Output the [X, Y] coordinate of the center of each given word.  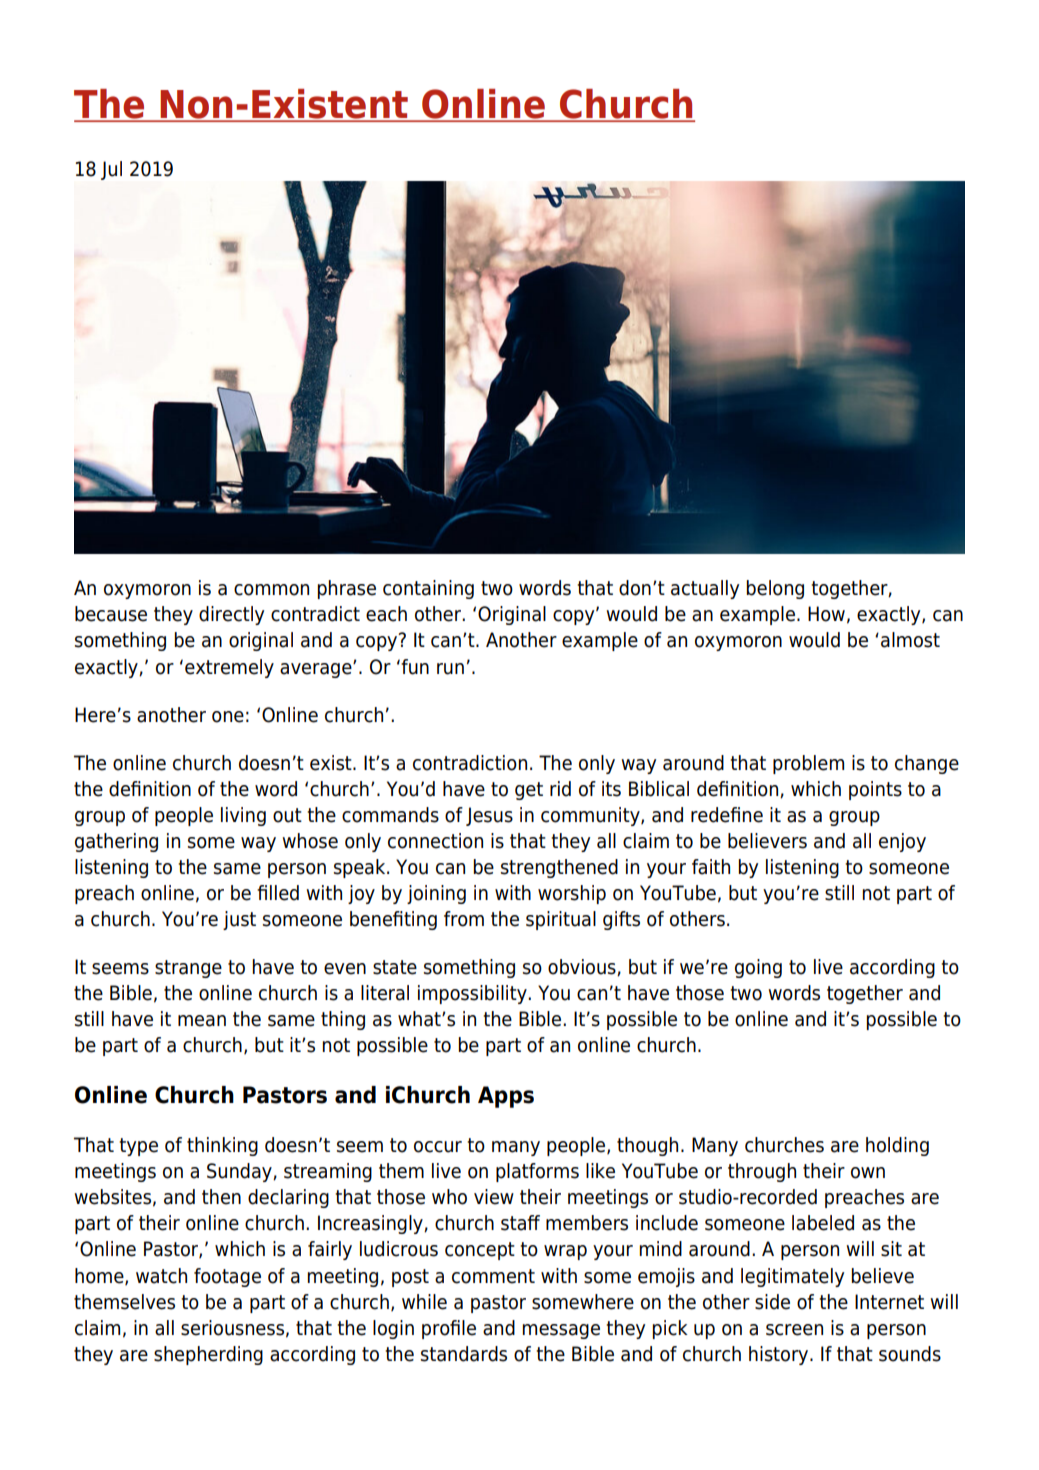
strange [188, 969]
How [826, 614]
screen [794, 1330]
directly [231, 615]
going [758, 968]
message [561, 1331]
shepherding [208, 1355]
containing [428, 589]
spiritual [561, 920]
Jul [111, 170]
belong [775, 589]
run [450, 669]
